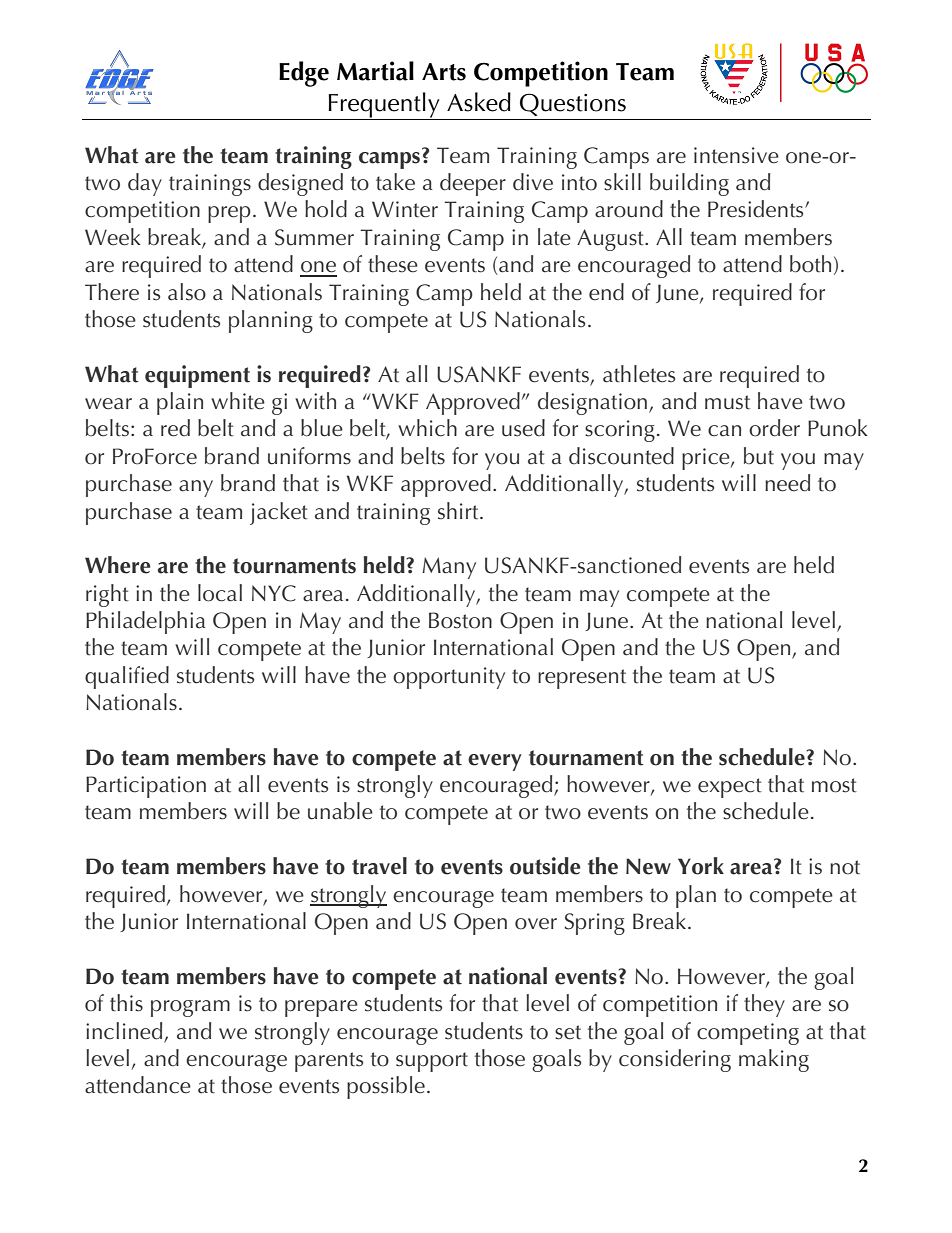  I want to click on jacket, so click(279, 513).
